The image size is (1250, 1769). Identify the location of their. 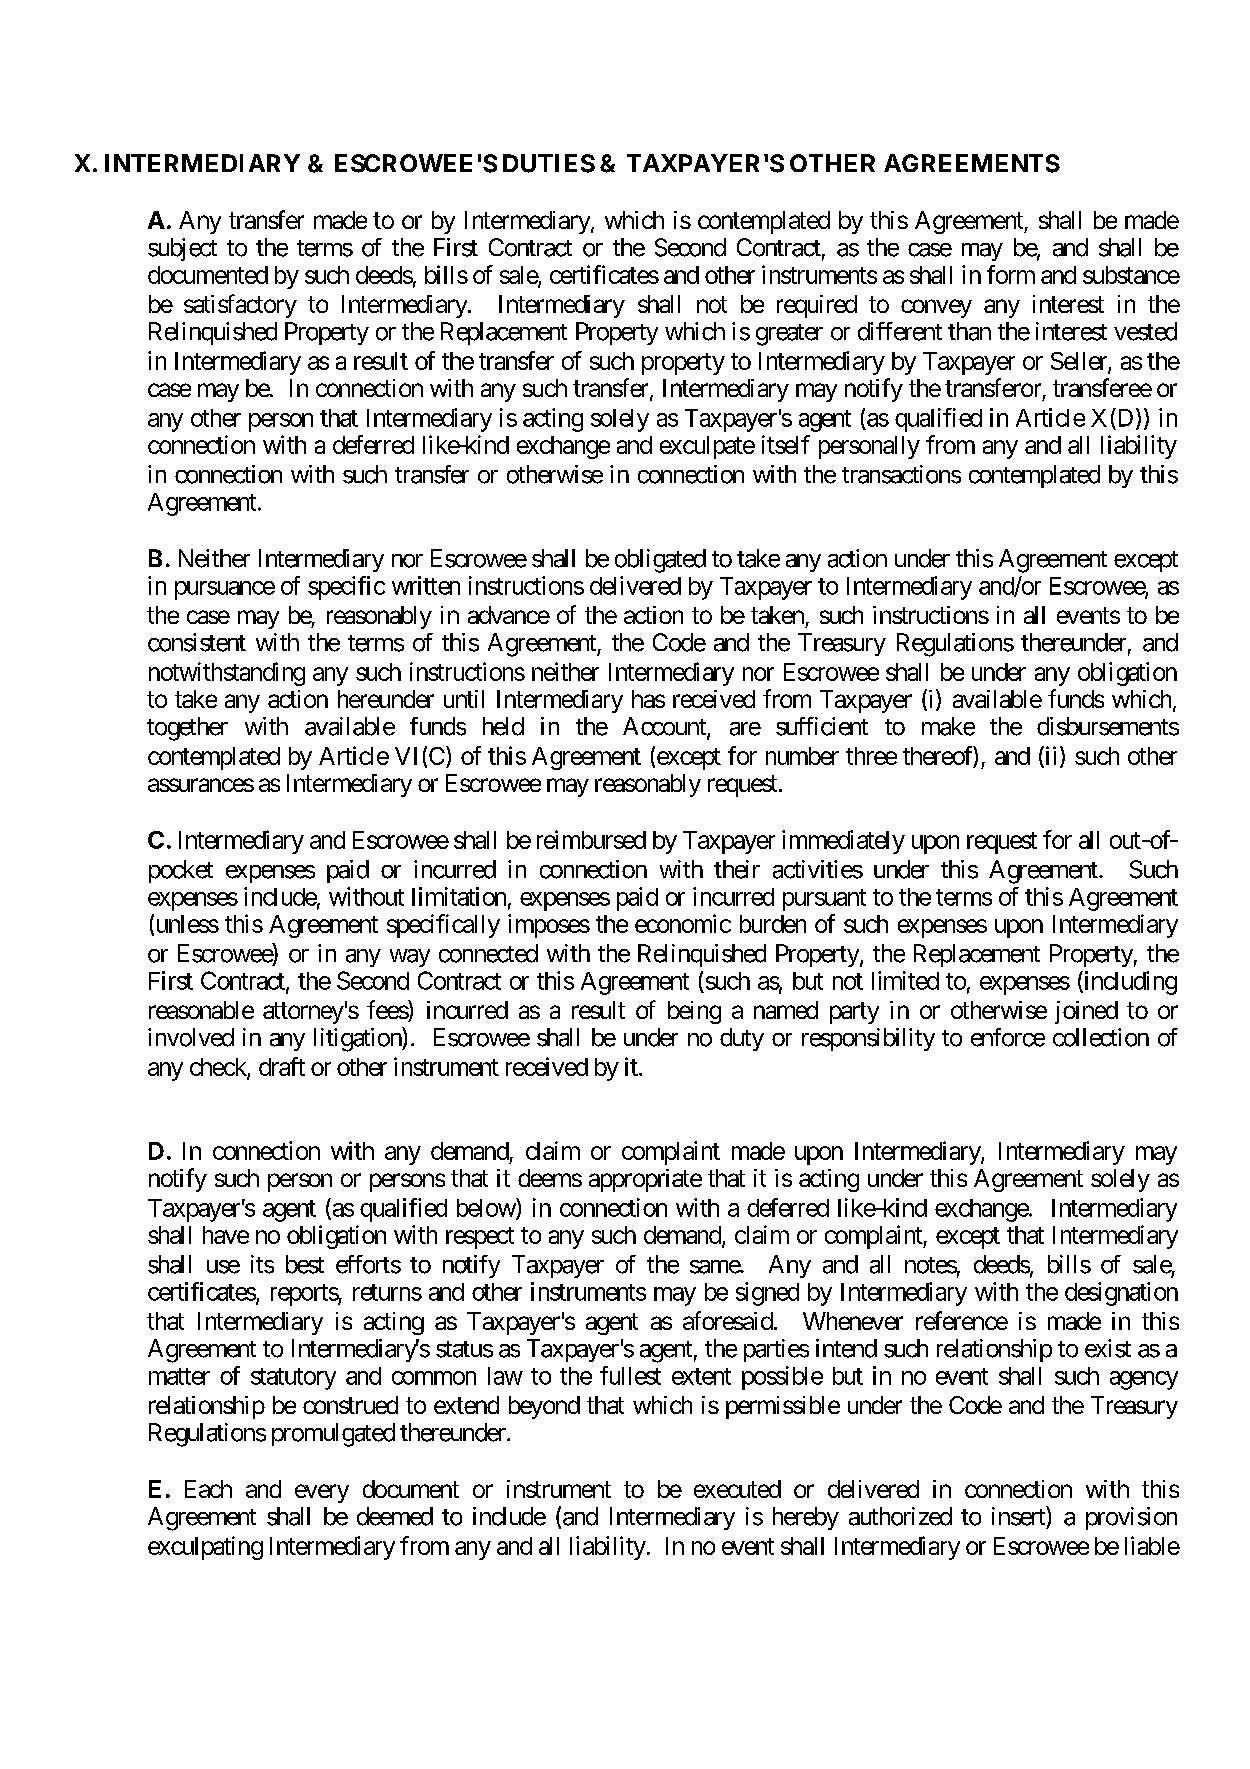
(737, 869).
